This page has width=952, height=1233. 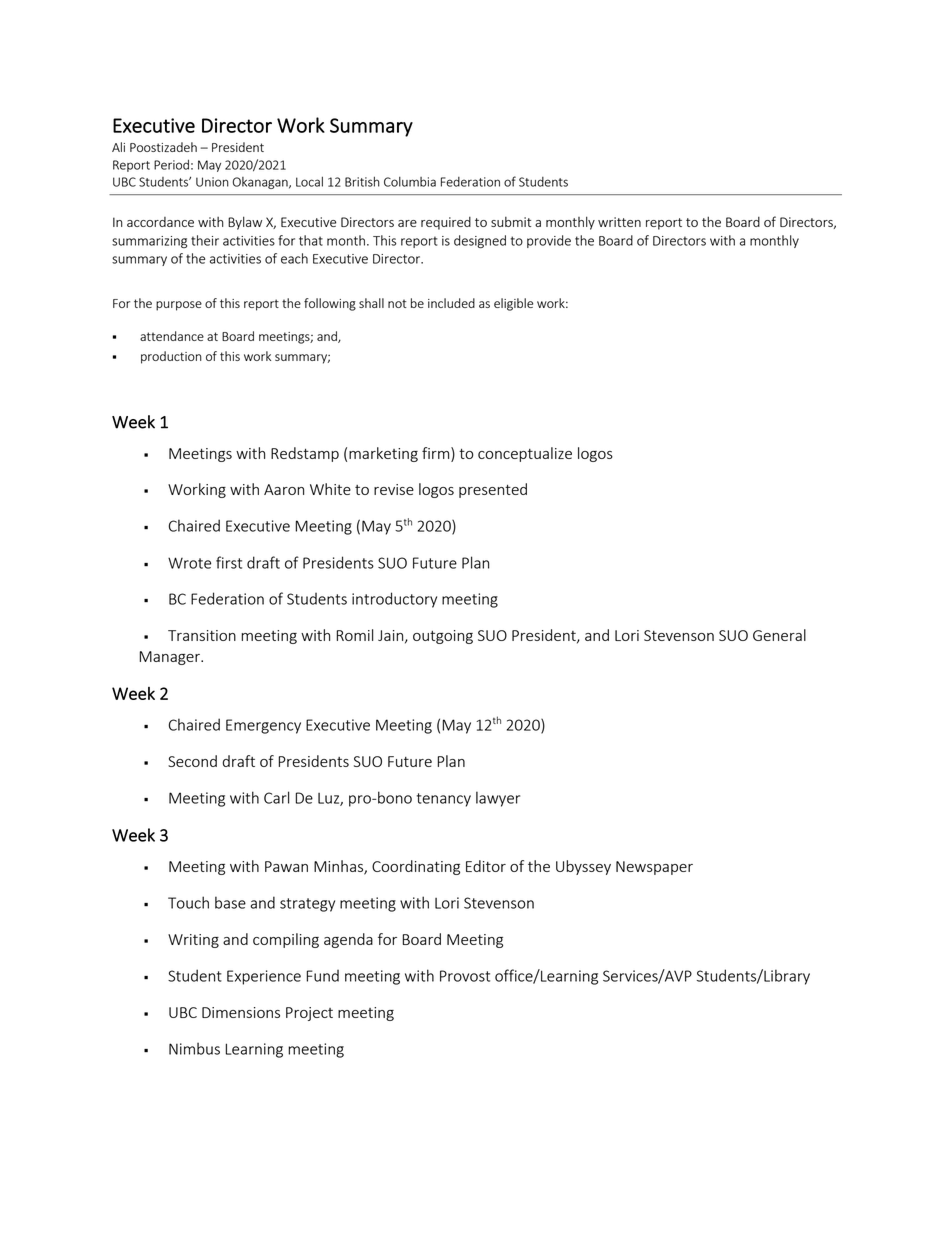 I want to click on Dimensions, so click(x=241, y=1012).
